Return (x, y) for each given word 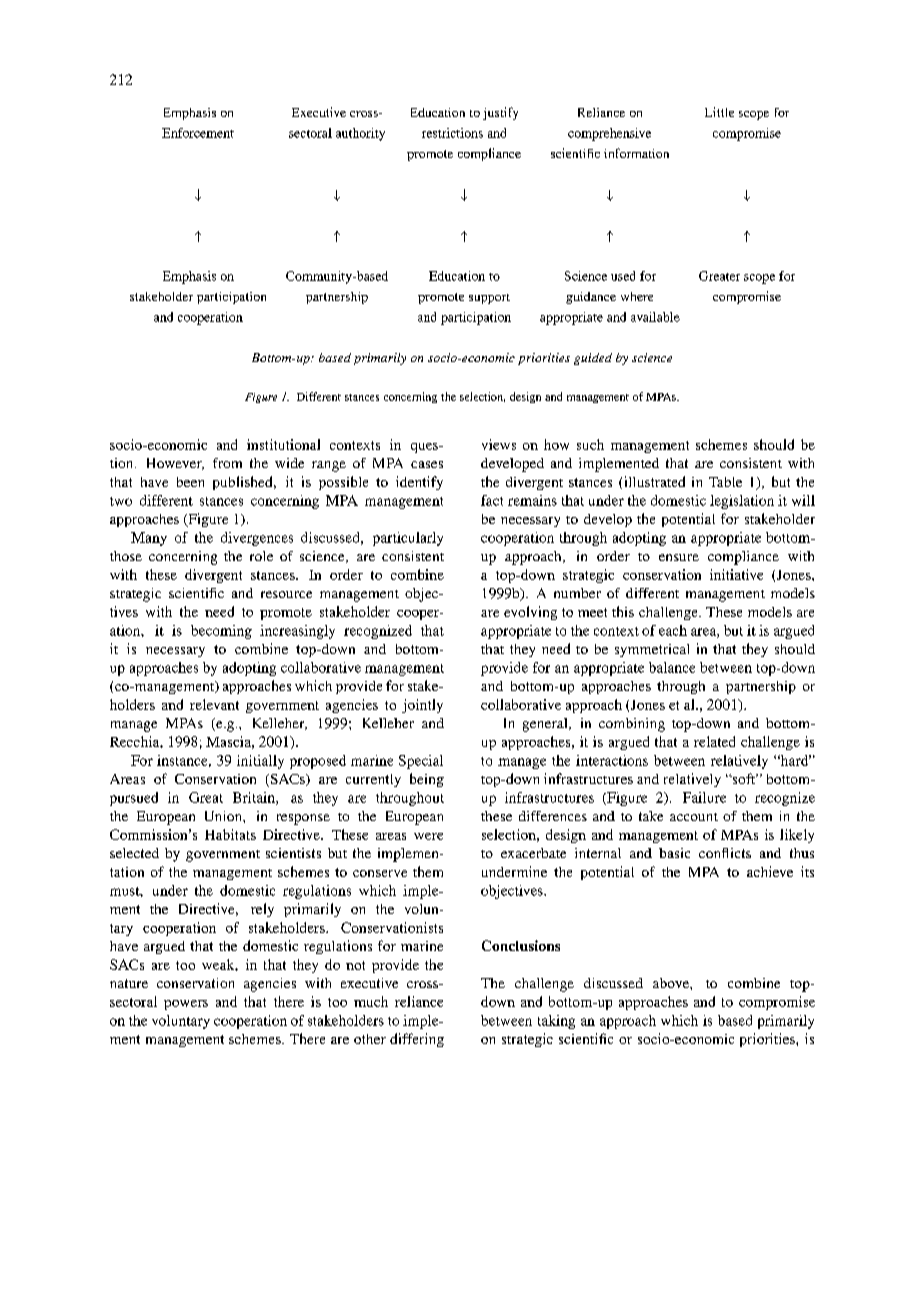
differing (417, 1040)
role (261, 556)
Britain (255, 798)
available (655, 317)
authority (360, 134)
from (227, 463)
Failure (704, 797)
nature (129, 983)
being (427, 780)
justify (500, 113)
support (489, 299)
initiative (736, 574)
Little (719, 112)
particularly (408, 539)
